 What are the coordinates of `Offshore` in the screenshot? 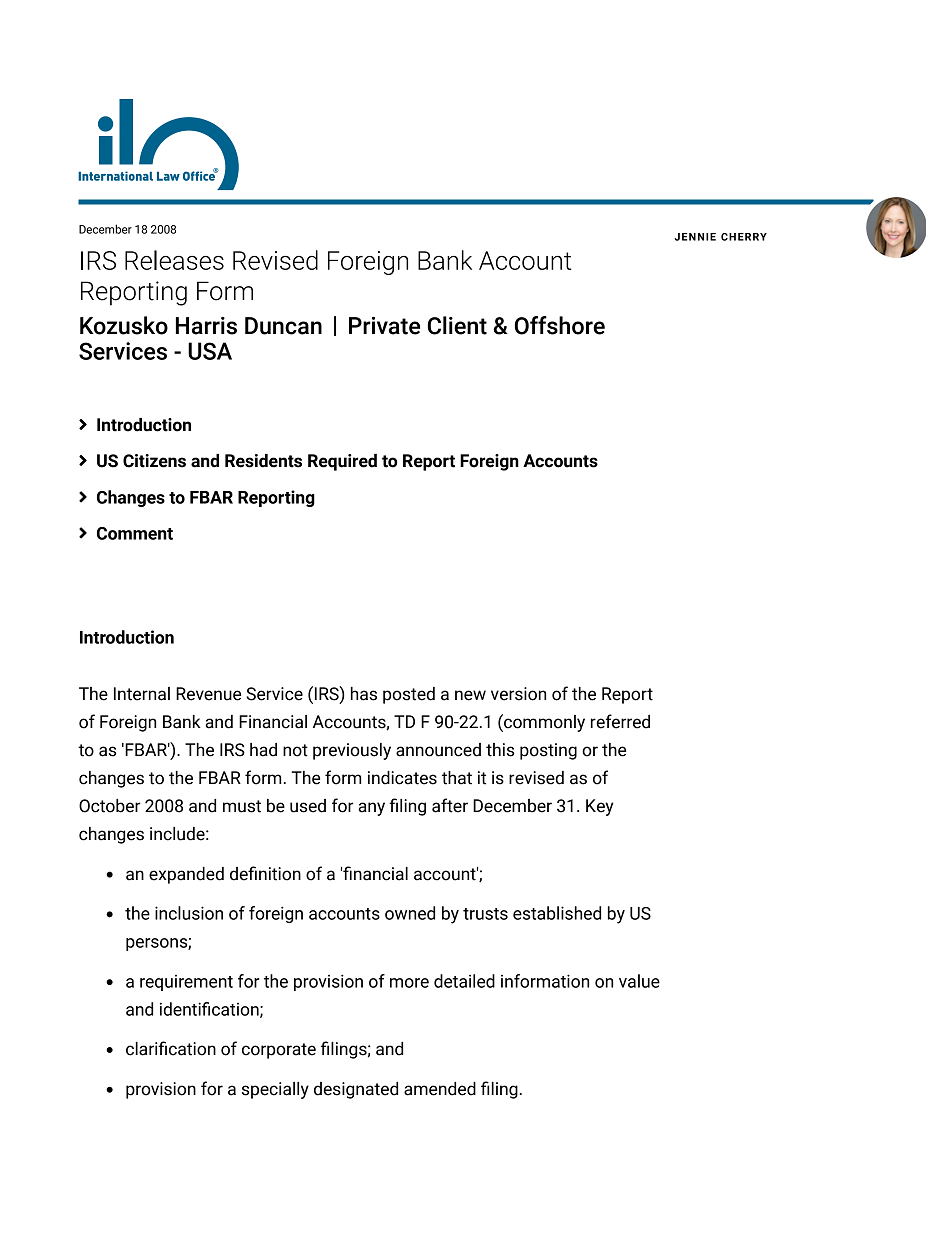 It's located at (560, 325).
